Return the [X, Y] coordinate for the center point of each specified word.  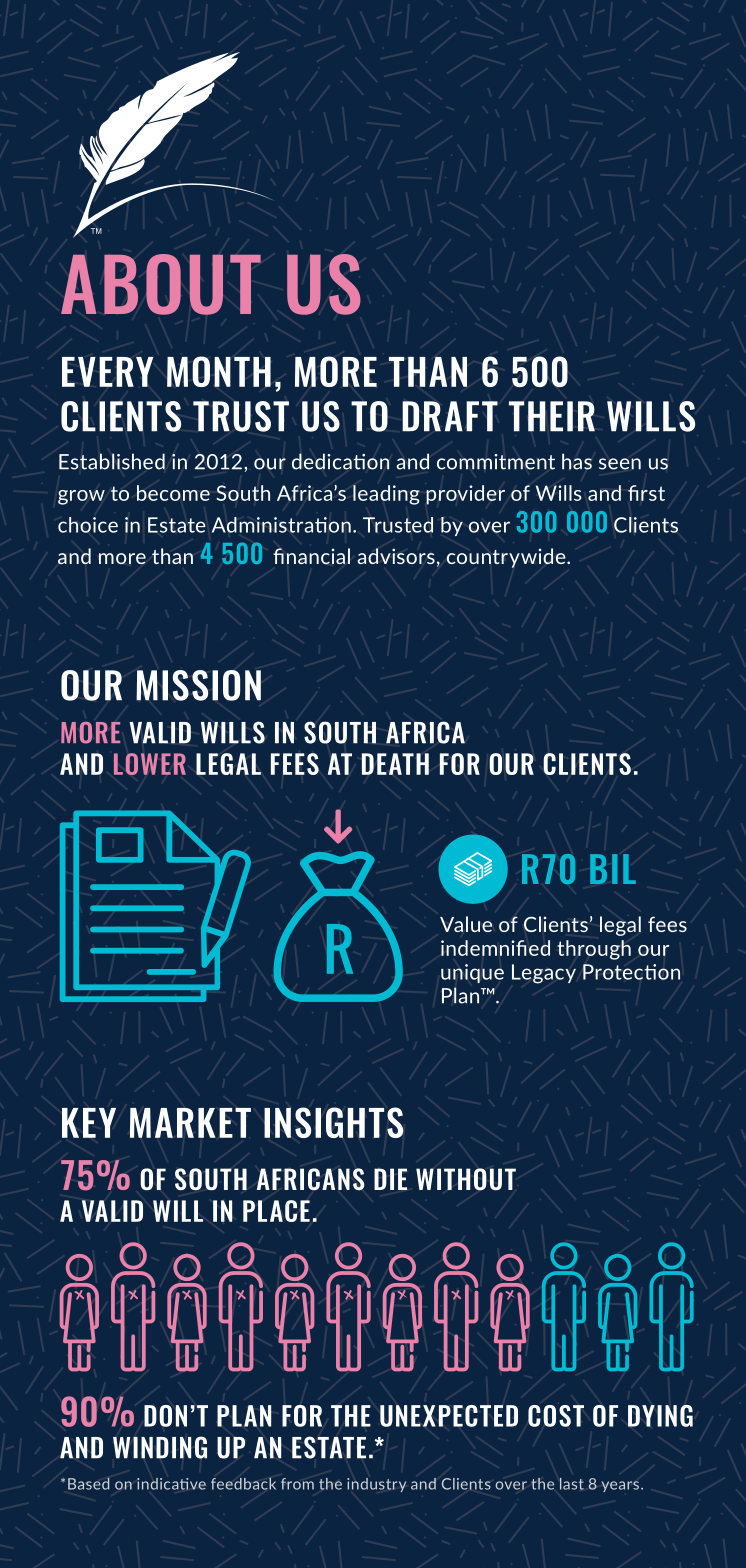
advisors [396, 556]
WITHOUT [466, 1179]
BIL [613, 869]
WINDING [160, 1447]
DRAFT [450, 416]
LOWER [150, 764]
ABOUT [161, 284]
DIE [390, 1179]
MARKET [190, 1122]
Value [466, 924]
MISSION [198, 685]
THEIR [552, 416]
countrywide [507, 558]
